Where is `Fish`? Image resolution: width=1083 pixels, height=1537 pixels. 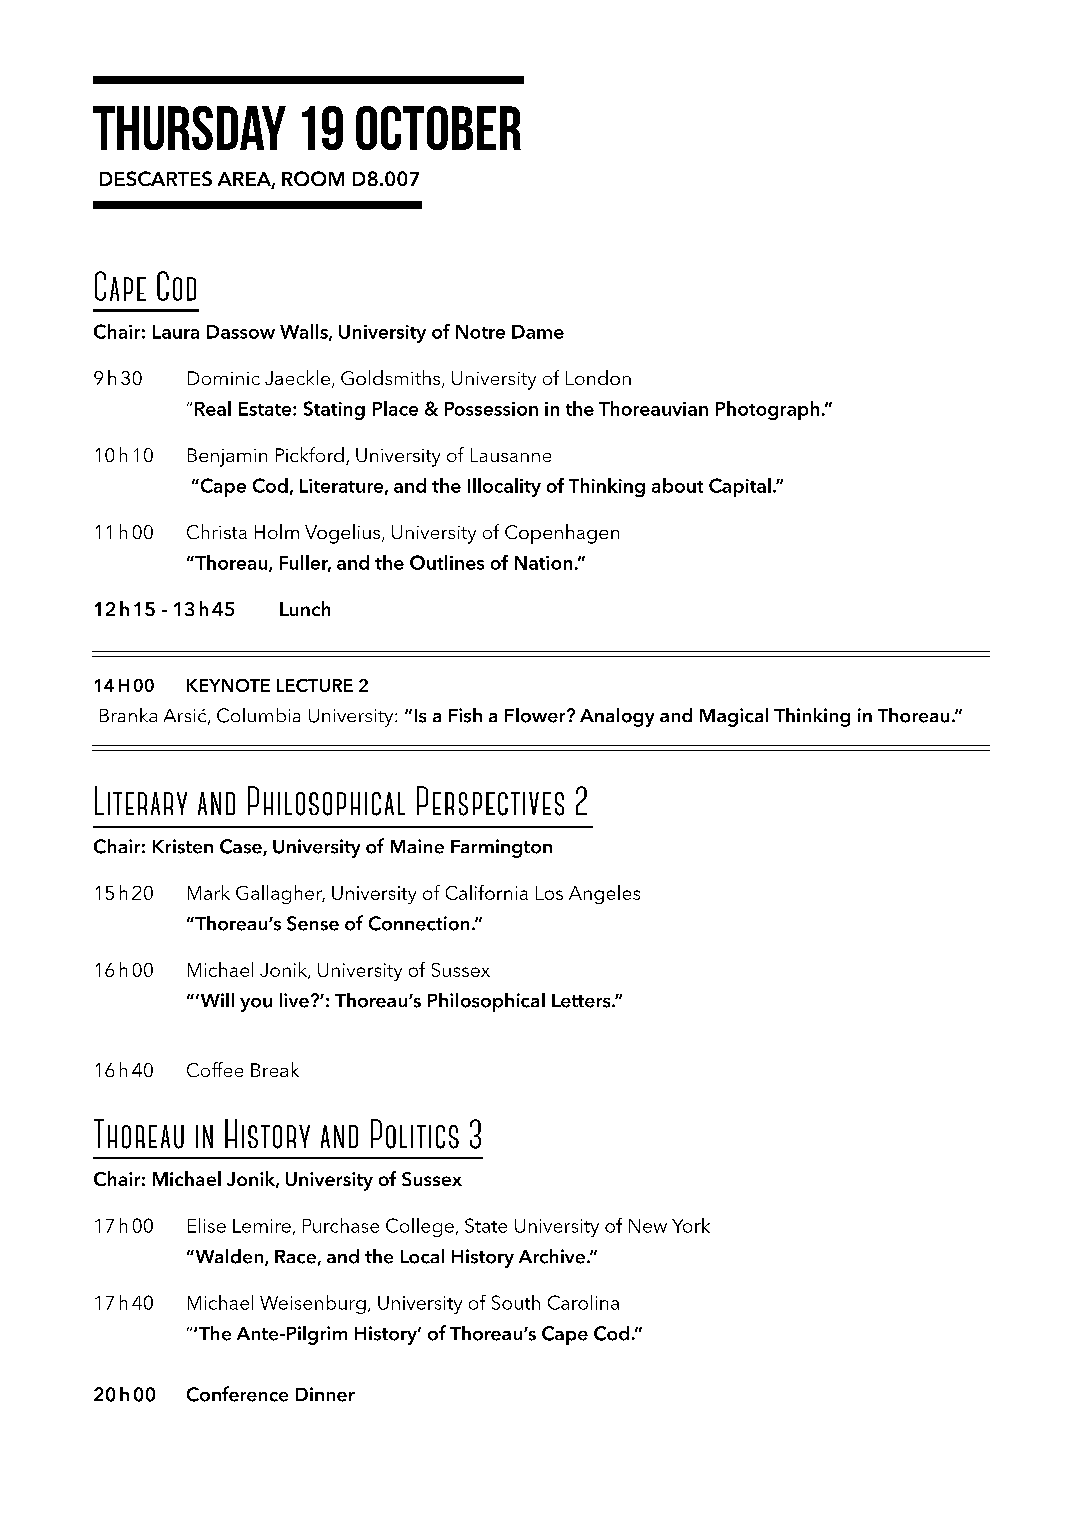 Fish is located at coordinates (465, 715).
